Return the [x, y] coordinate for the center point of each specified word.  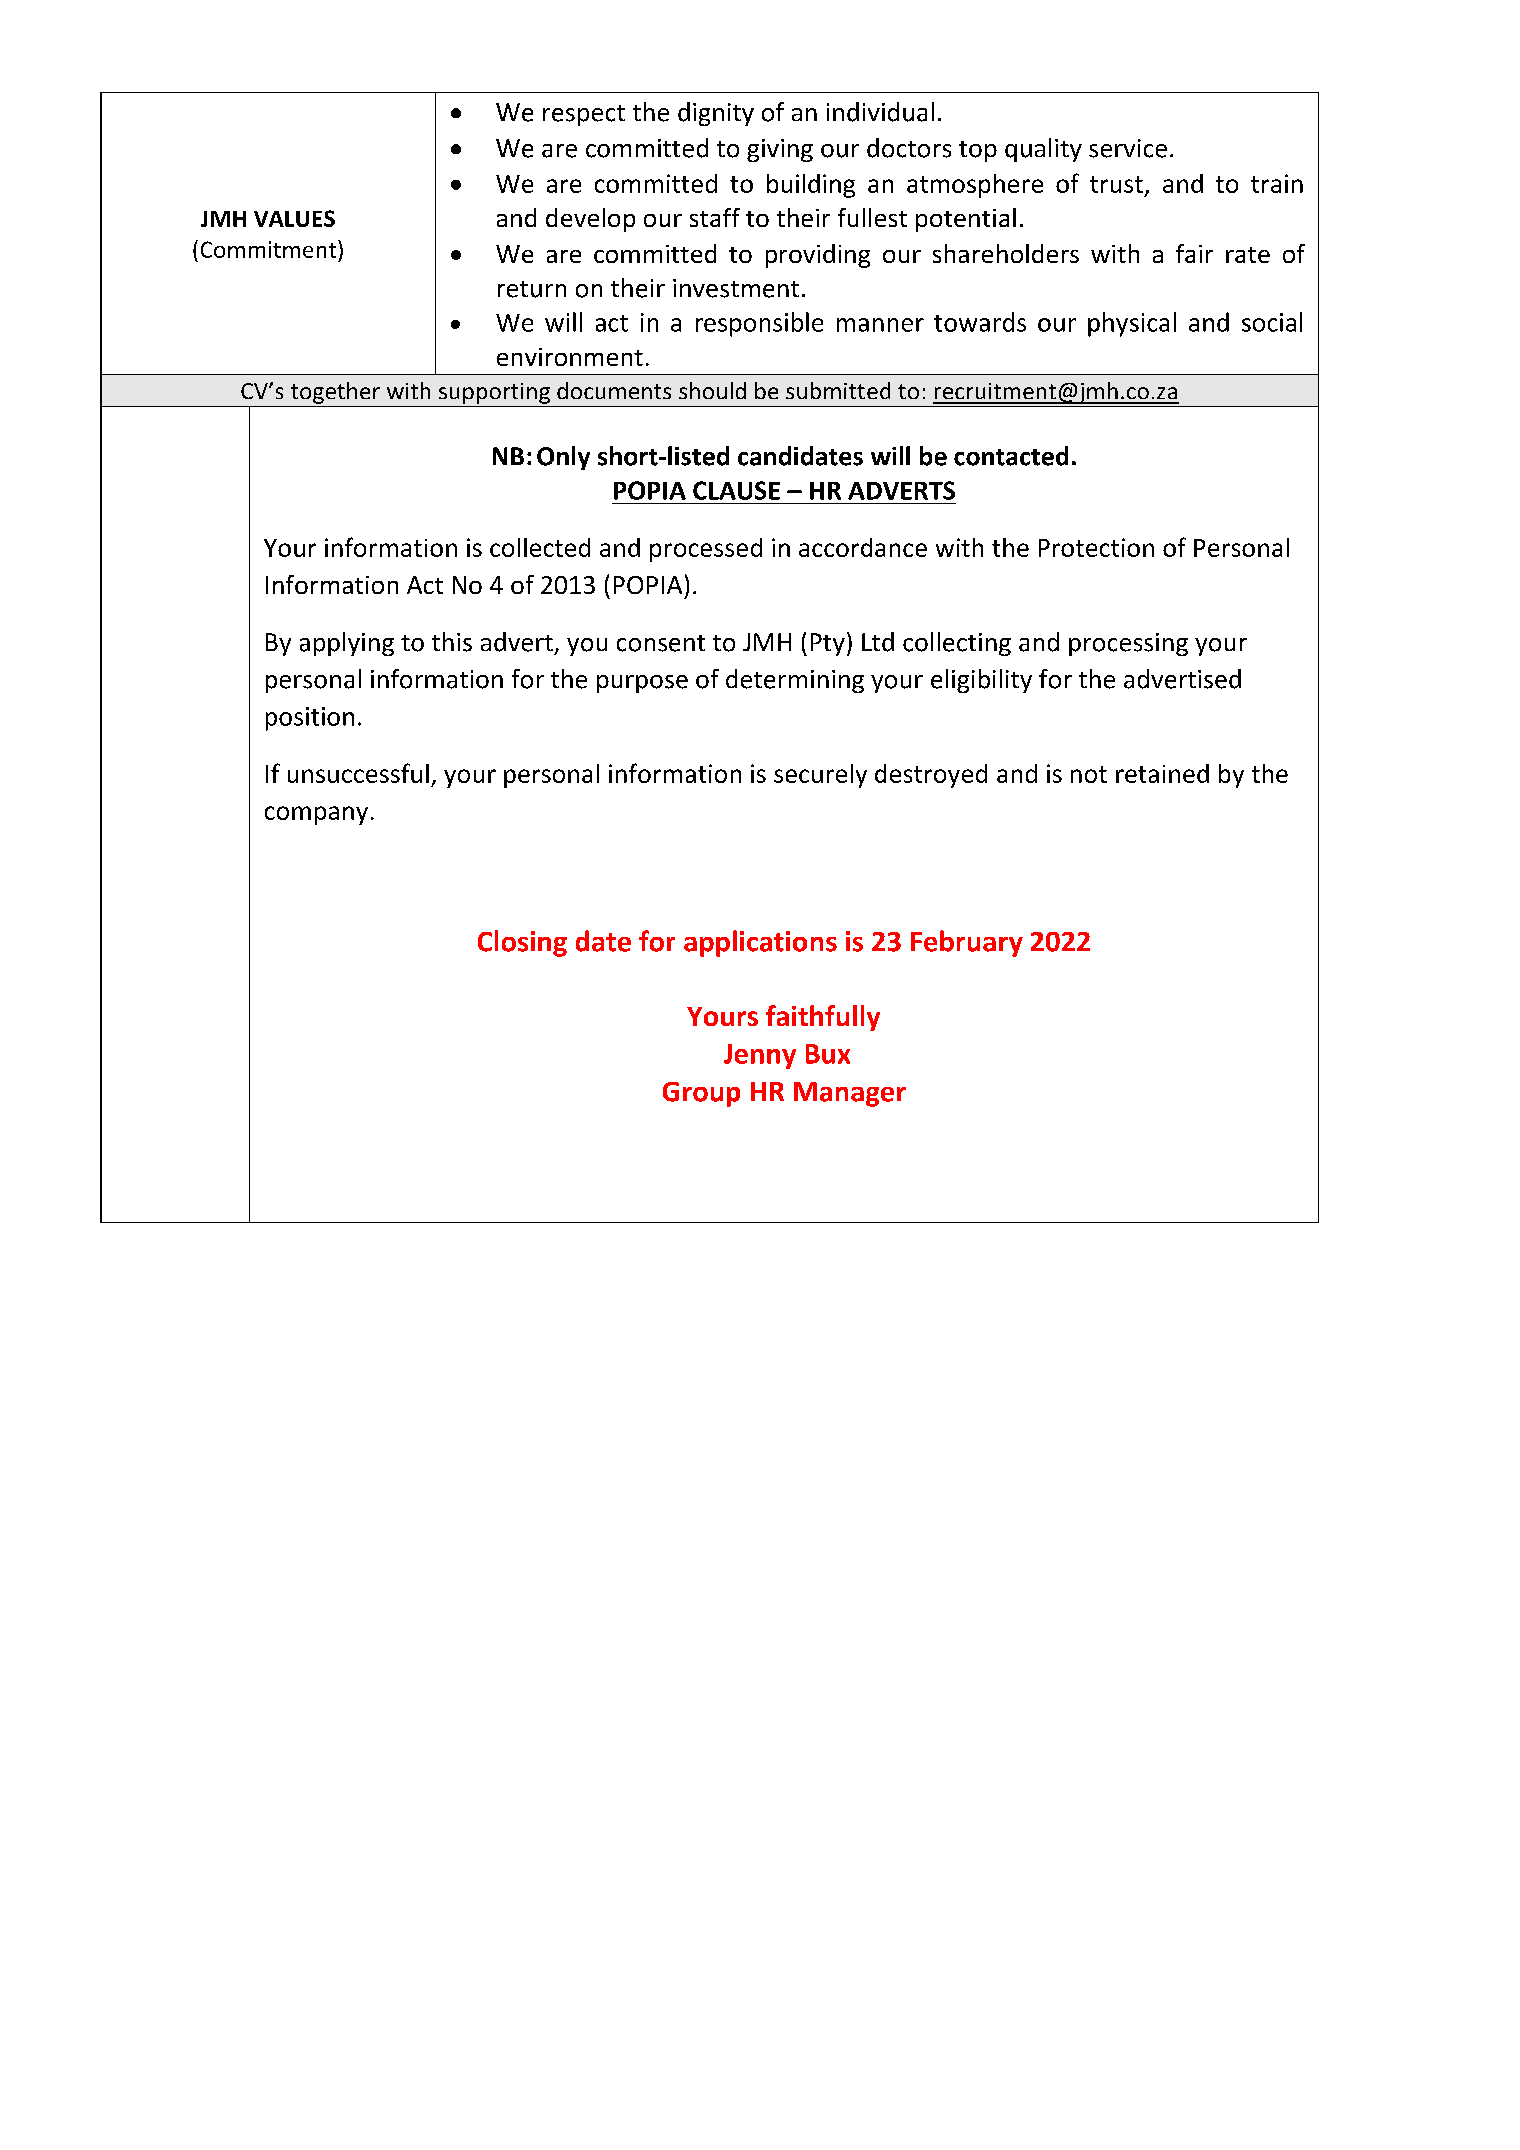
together [335, 393]
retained [1162, 773]
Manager [850, 1094]
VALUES [294, 218]
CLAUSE [736, 490]
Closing [522, 943]
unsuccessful [358, 773]
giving [780, 150]
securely [820, 776]
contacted [1011, 456]
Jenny [760, 1056]
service [1128, 148]
